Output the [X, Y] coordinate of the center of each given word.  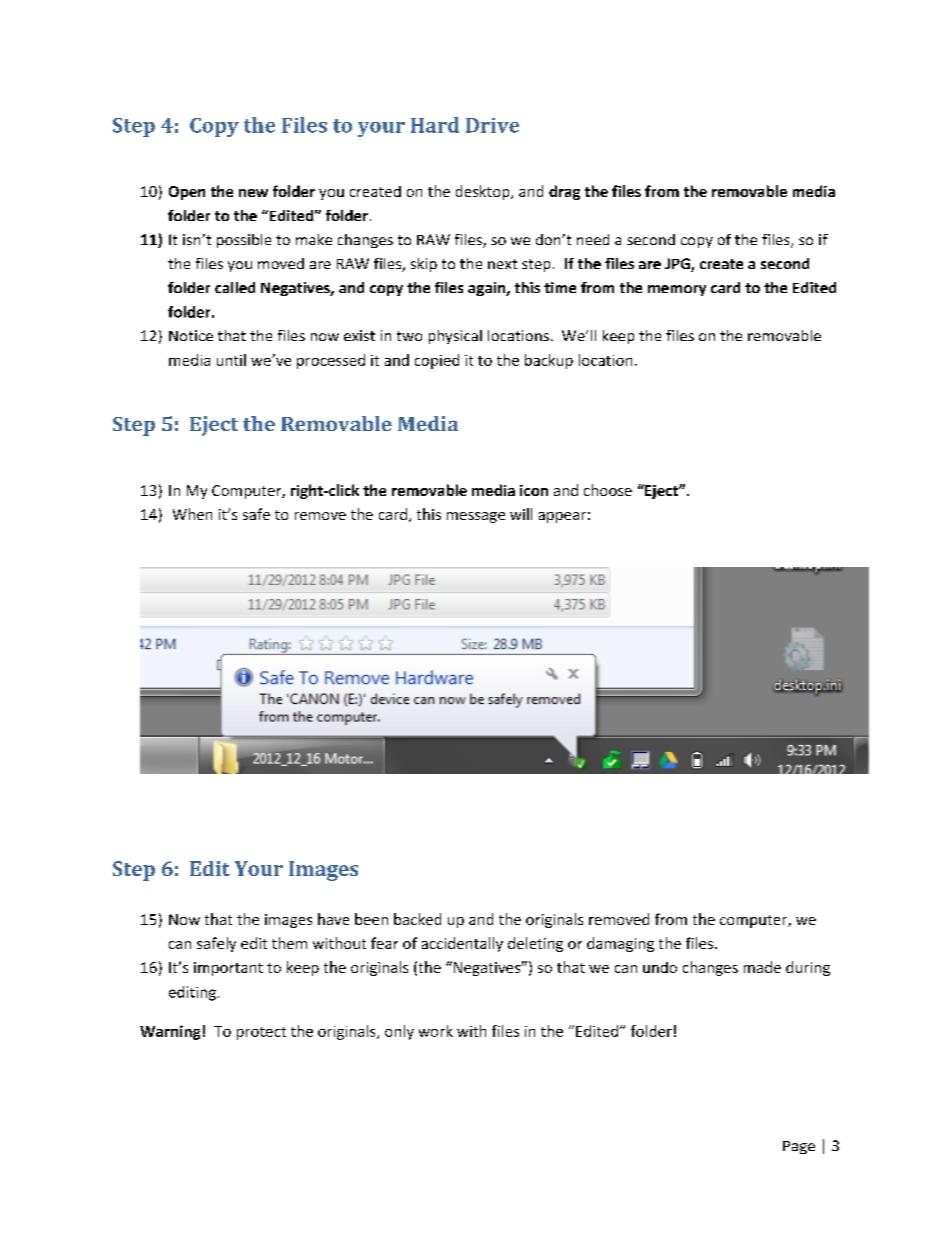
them [289, 943]
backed [417, 919]
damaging [620, 944]
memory [677, 290]
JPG [678, 265]
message [476, 517]
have [333, 919]
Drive [492, 125]
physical [455, 337]
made [762, 967]
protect [261, 1033]
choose [608, 490]
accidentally [462, 944]
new [253, 193]
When [192, 514]
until [231, 360]
